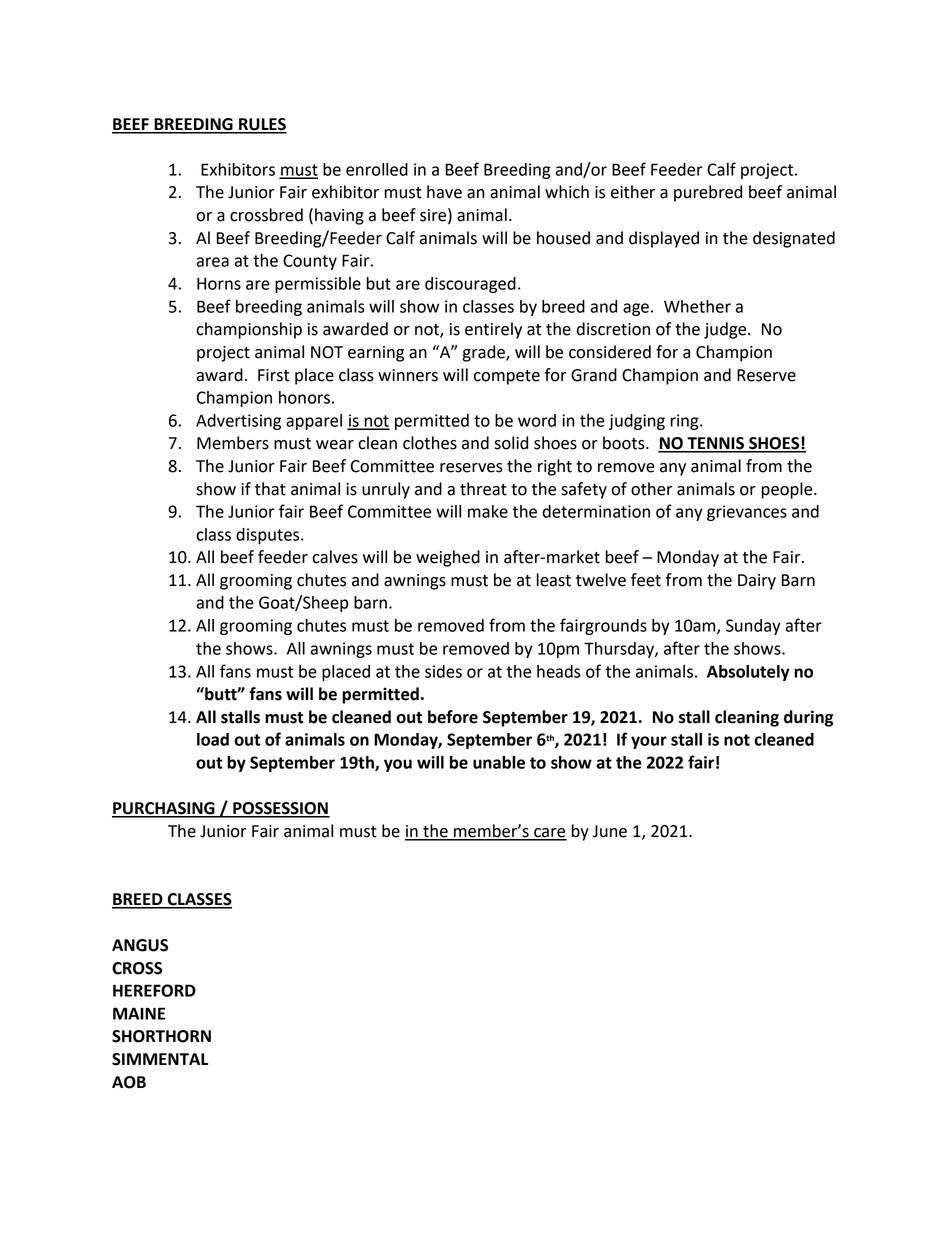  What do you see at coordinates (499, 762) in the image?
I see `unable` at bounding box center [499, 762].
